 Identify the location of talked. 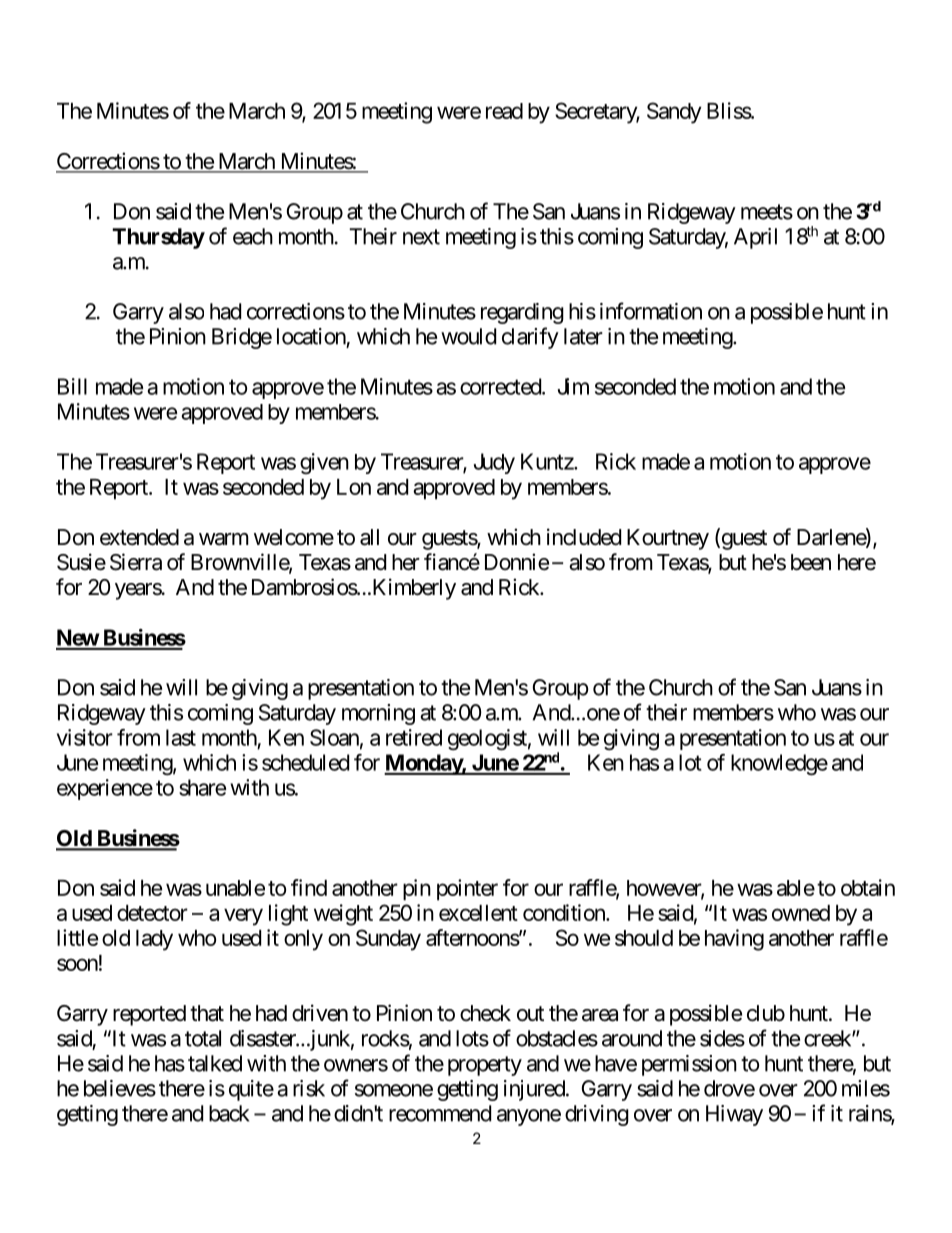
(215, 1063).
